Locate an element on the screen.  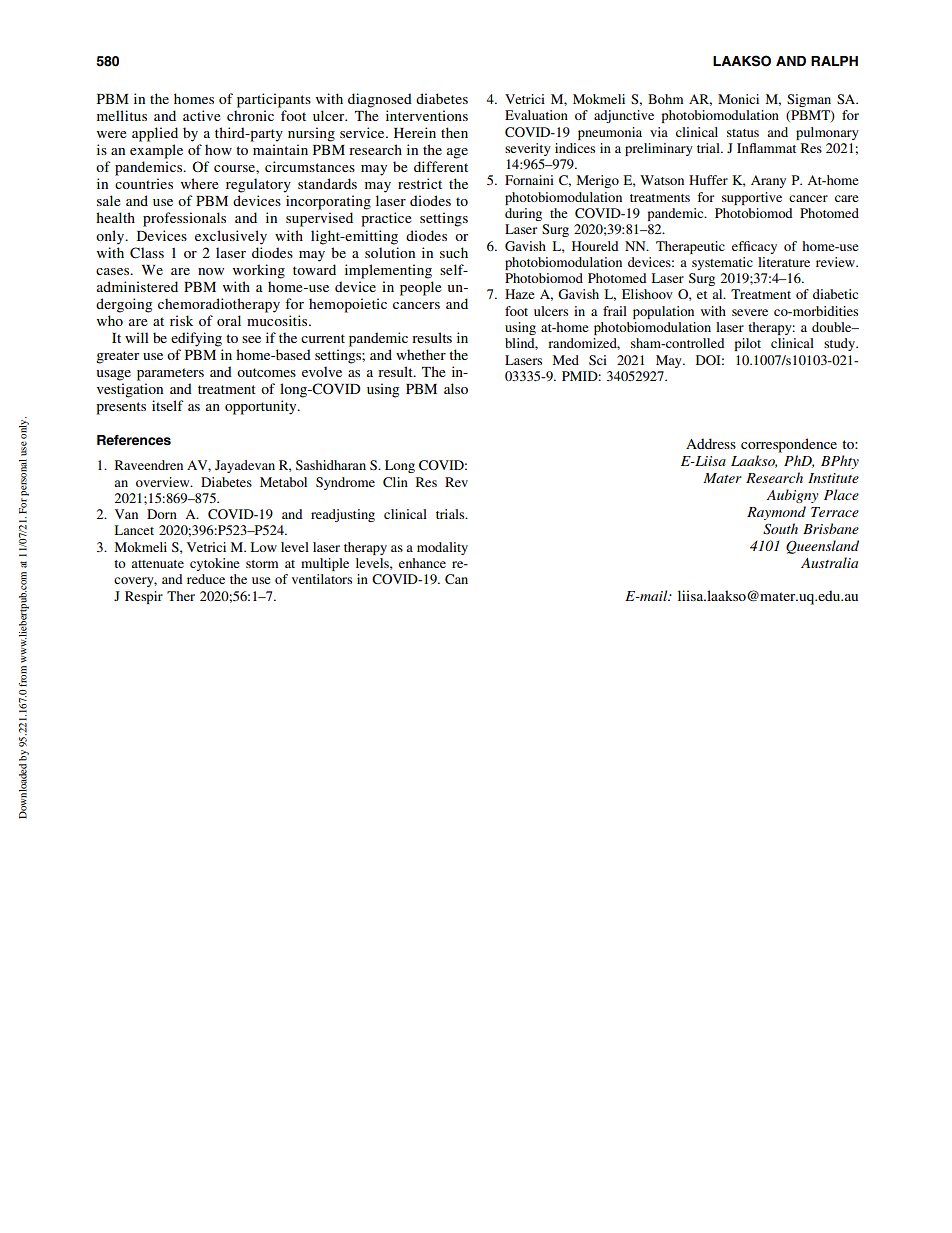
Australia is located at coordinates (829, 562).
